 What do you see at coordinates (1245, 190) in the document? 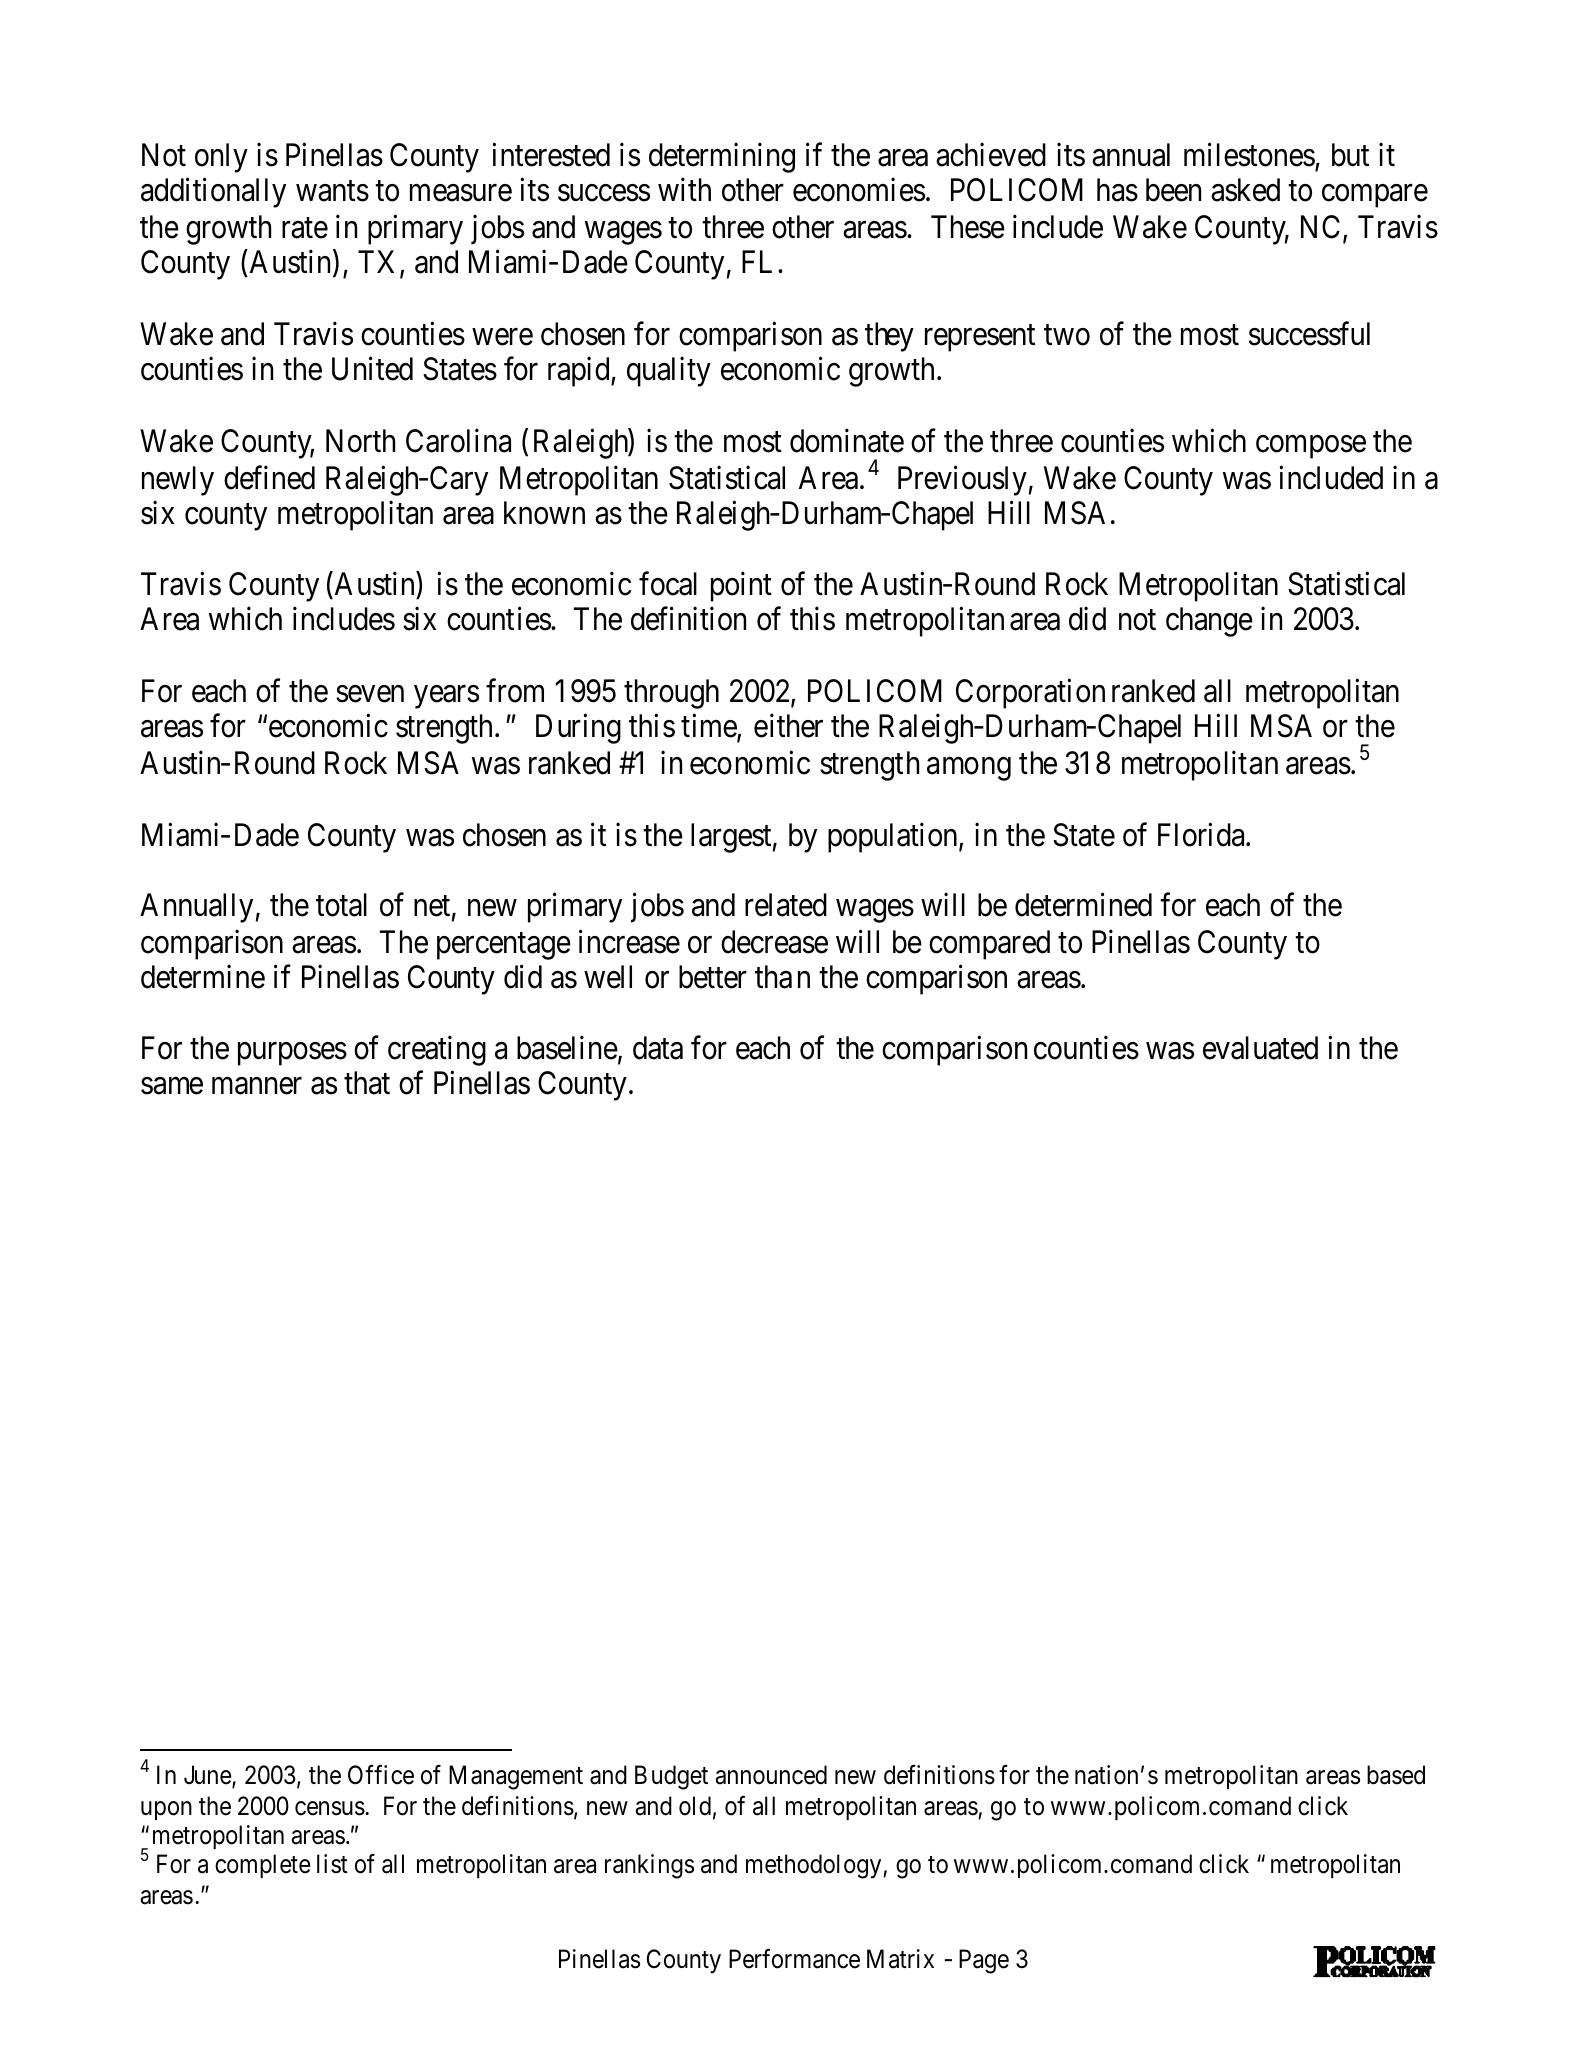
I see `asked` at bounding box center [1245, 190].
